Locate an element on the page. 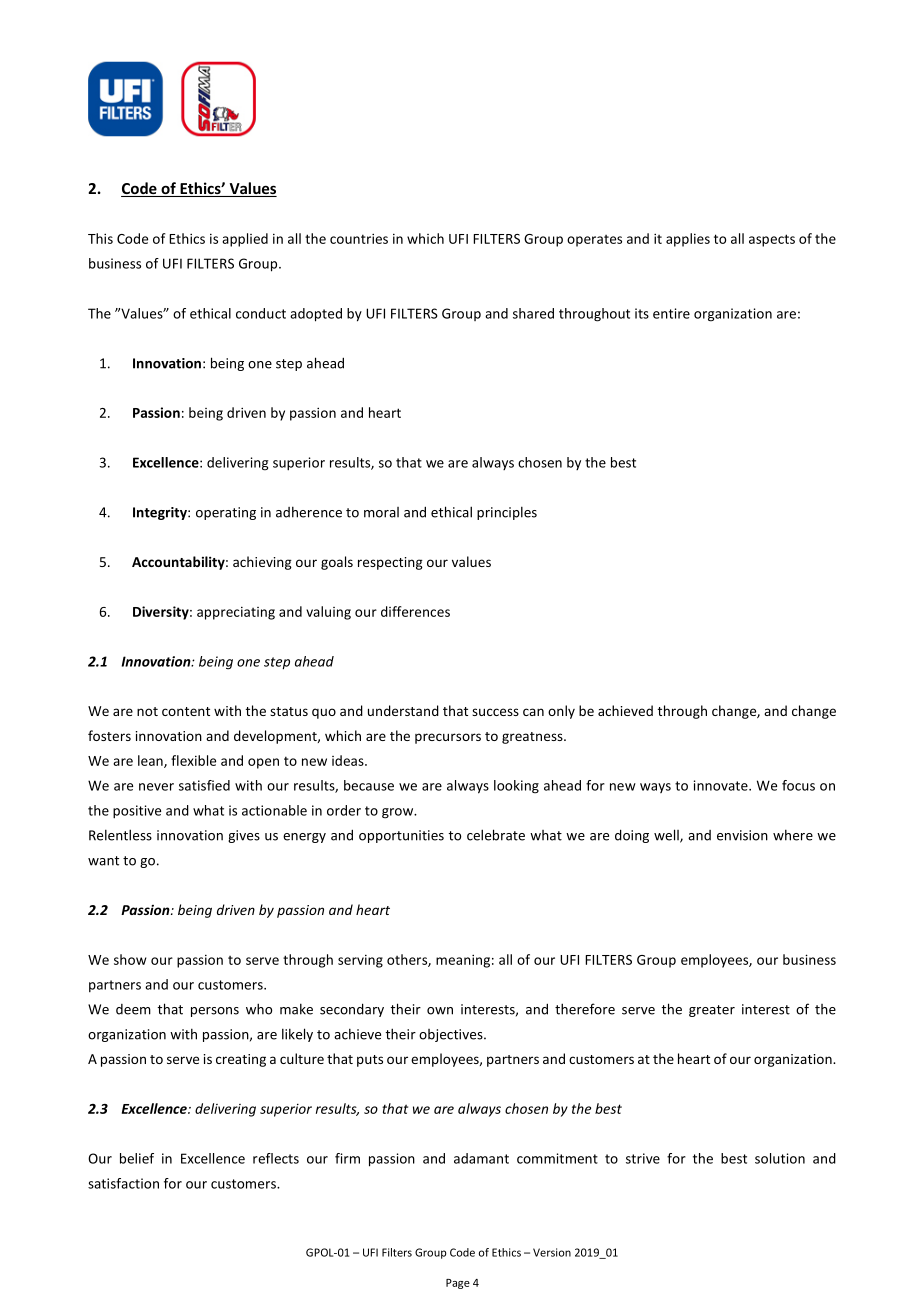  satisfaction is located at coordinates (123, 1183).
